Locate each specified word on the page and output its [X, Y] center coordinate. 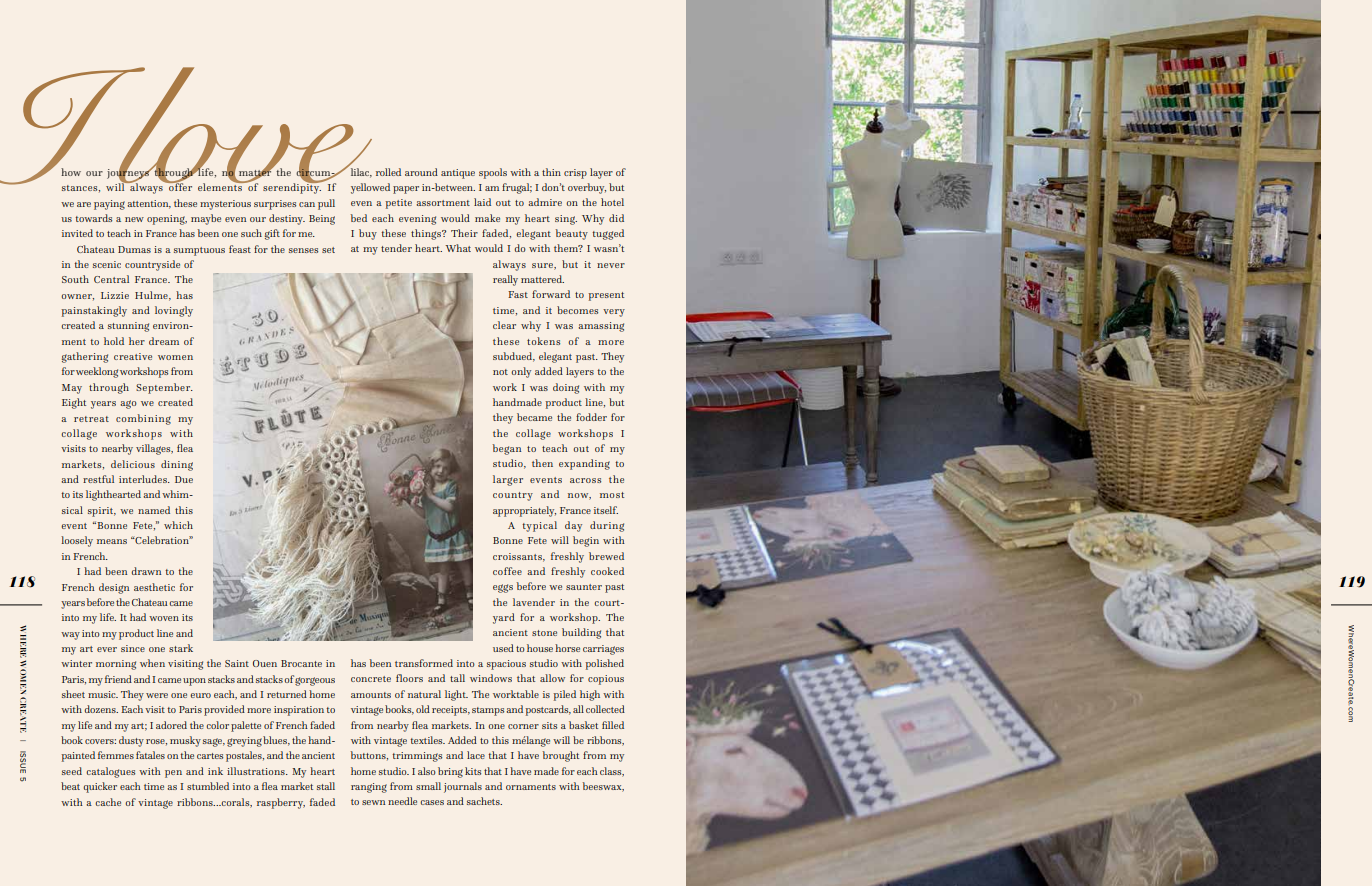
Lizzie [115, 295]
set [328, 250]
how [71, 172]
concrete [371, 679]
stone [544, 633]
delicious [133, 464]
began [507, 449]
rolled [388, 172]
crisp [575, 174]
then [542, 463]
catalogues [110, 772]
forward [551, 294]
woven [164, 618]
